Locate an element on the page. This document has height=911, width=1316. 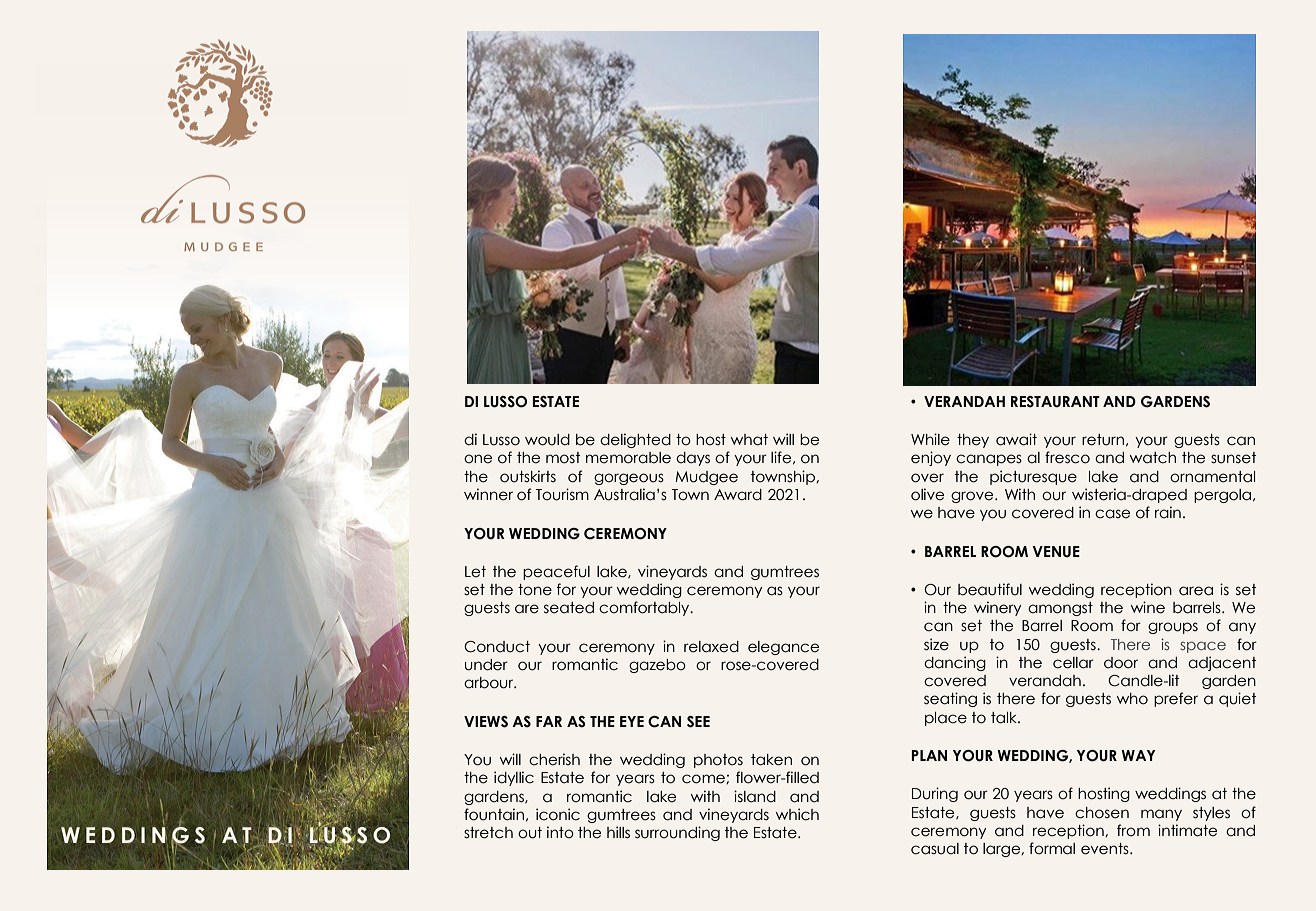
place is located at coordinates (946, 719).
